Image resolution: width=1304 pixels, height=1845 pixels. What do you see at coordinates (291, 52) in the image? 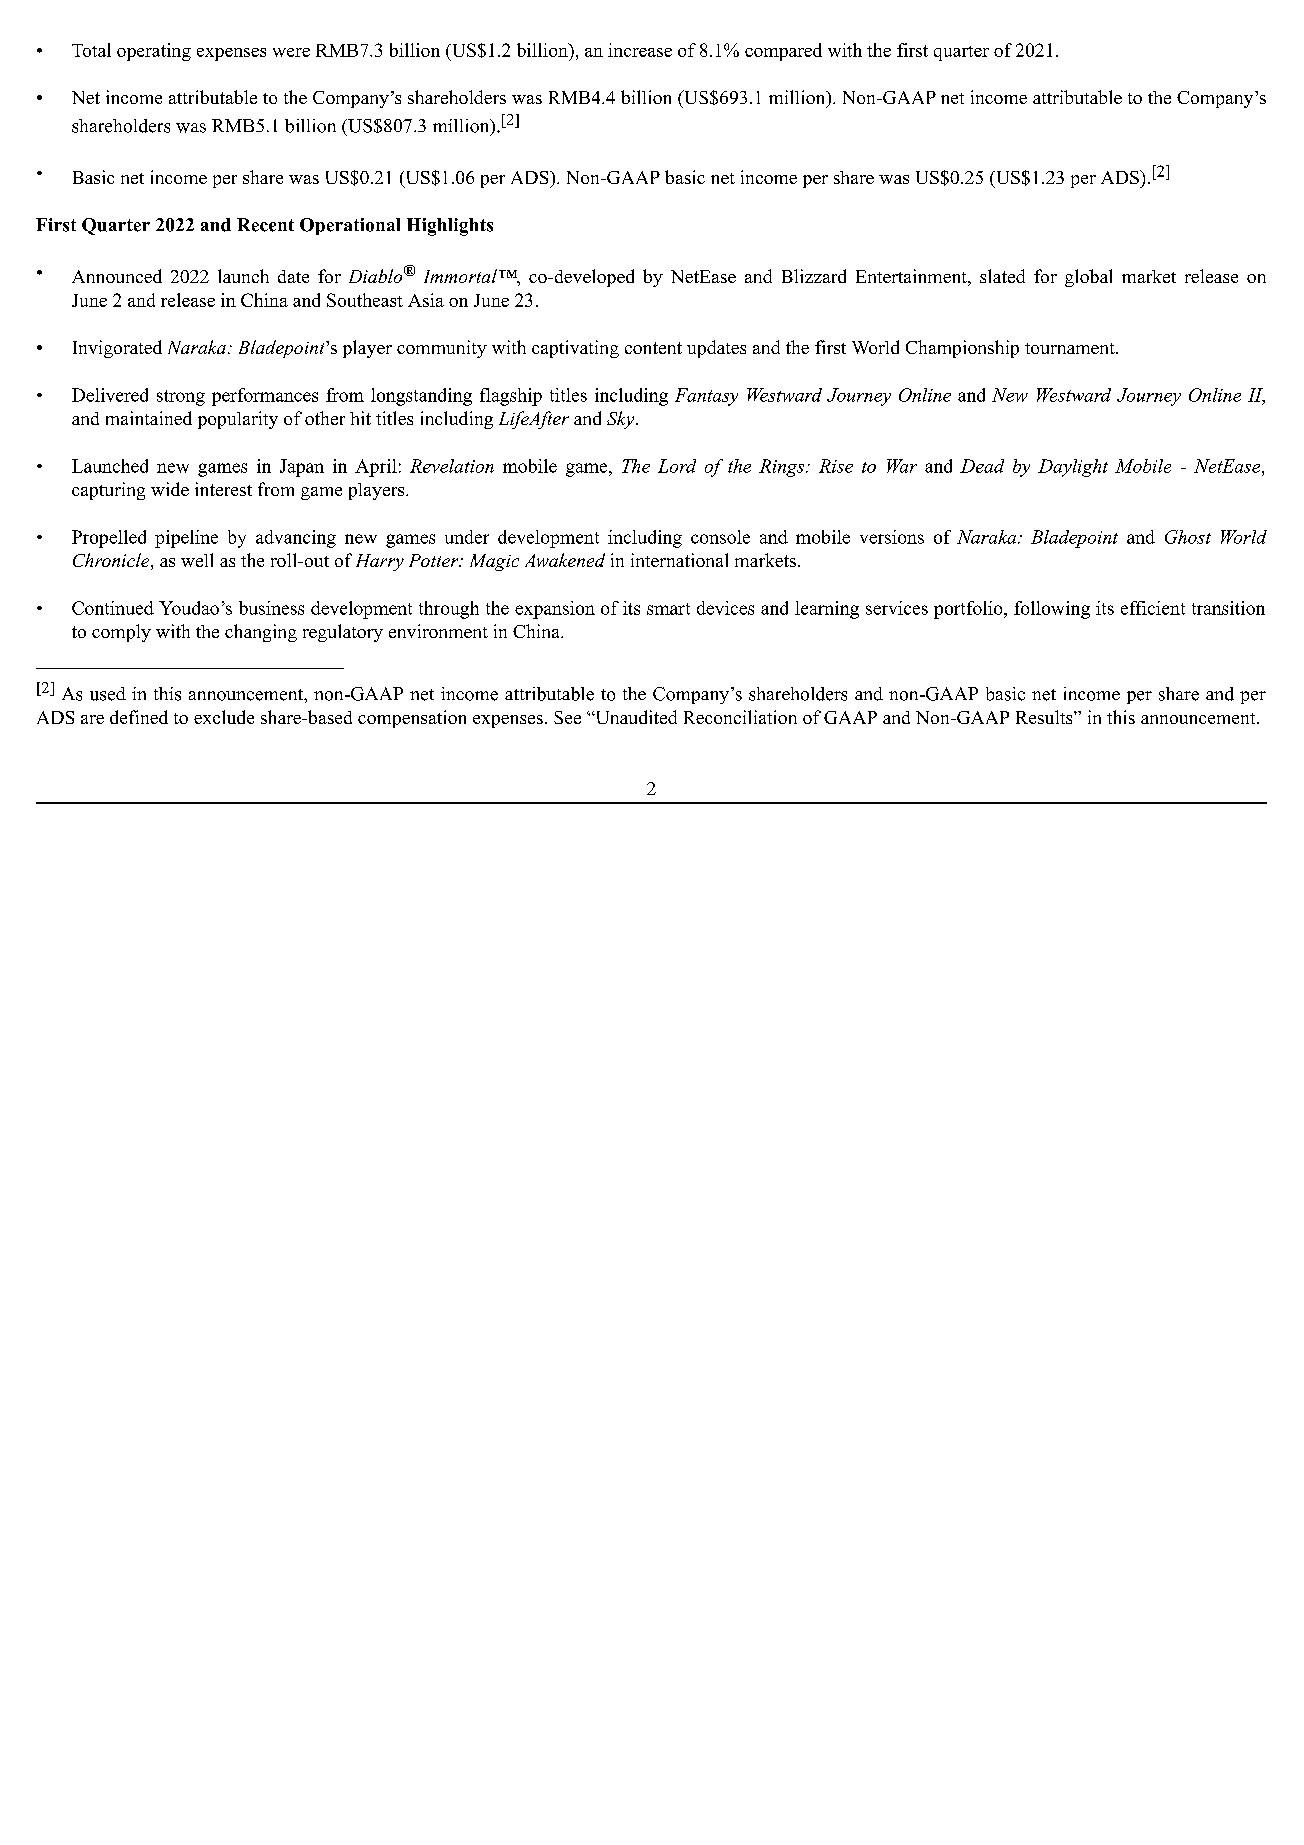
I see `were` at bounding box center [291, 52].
